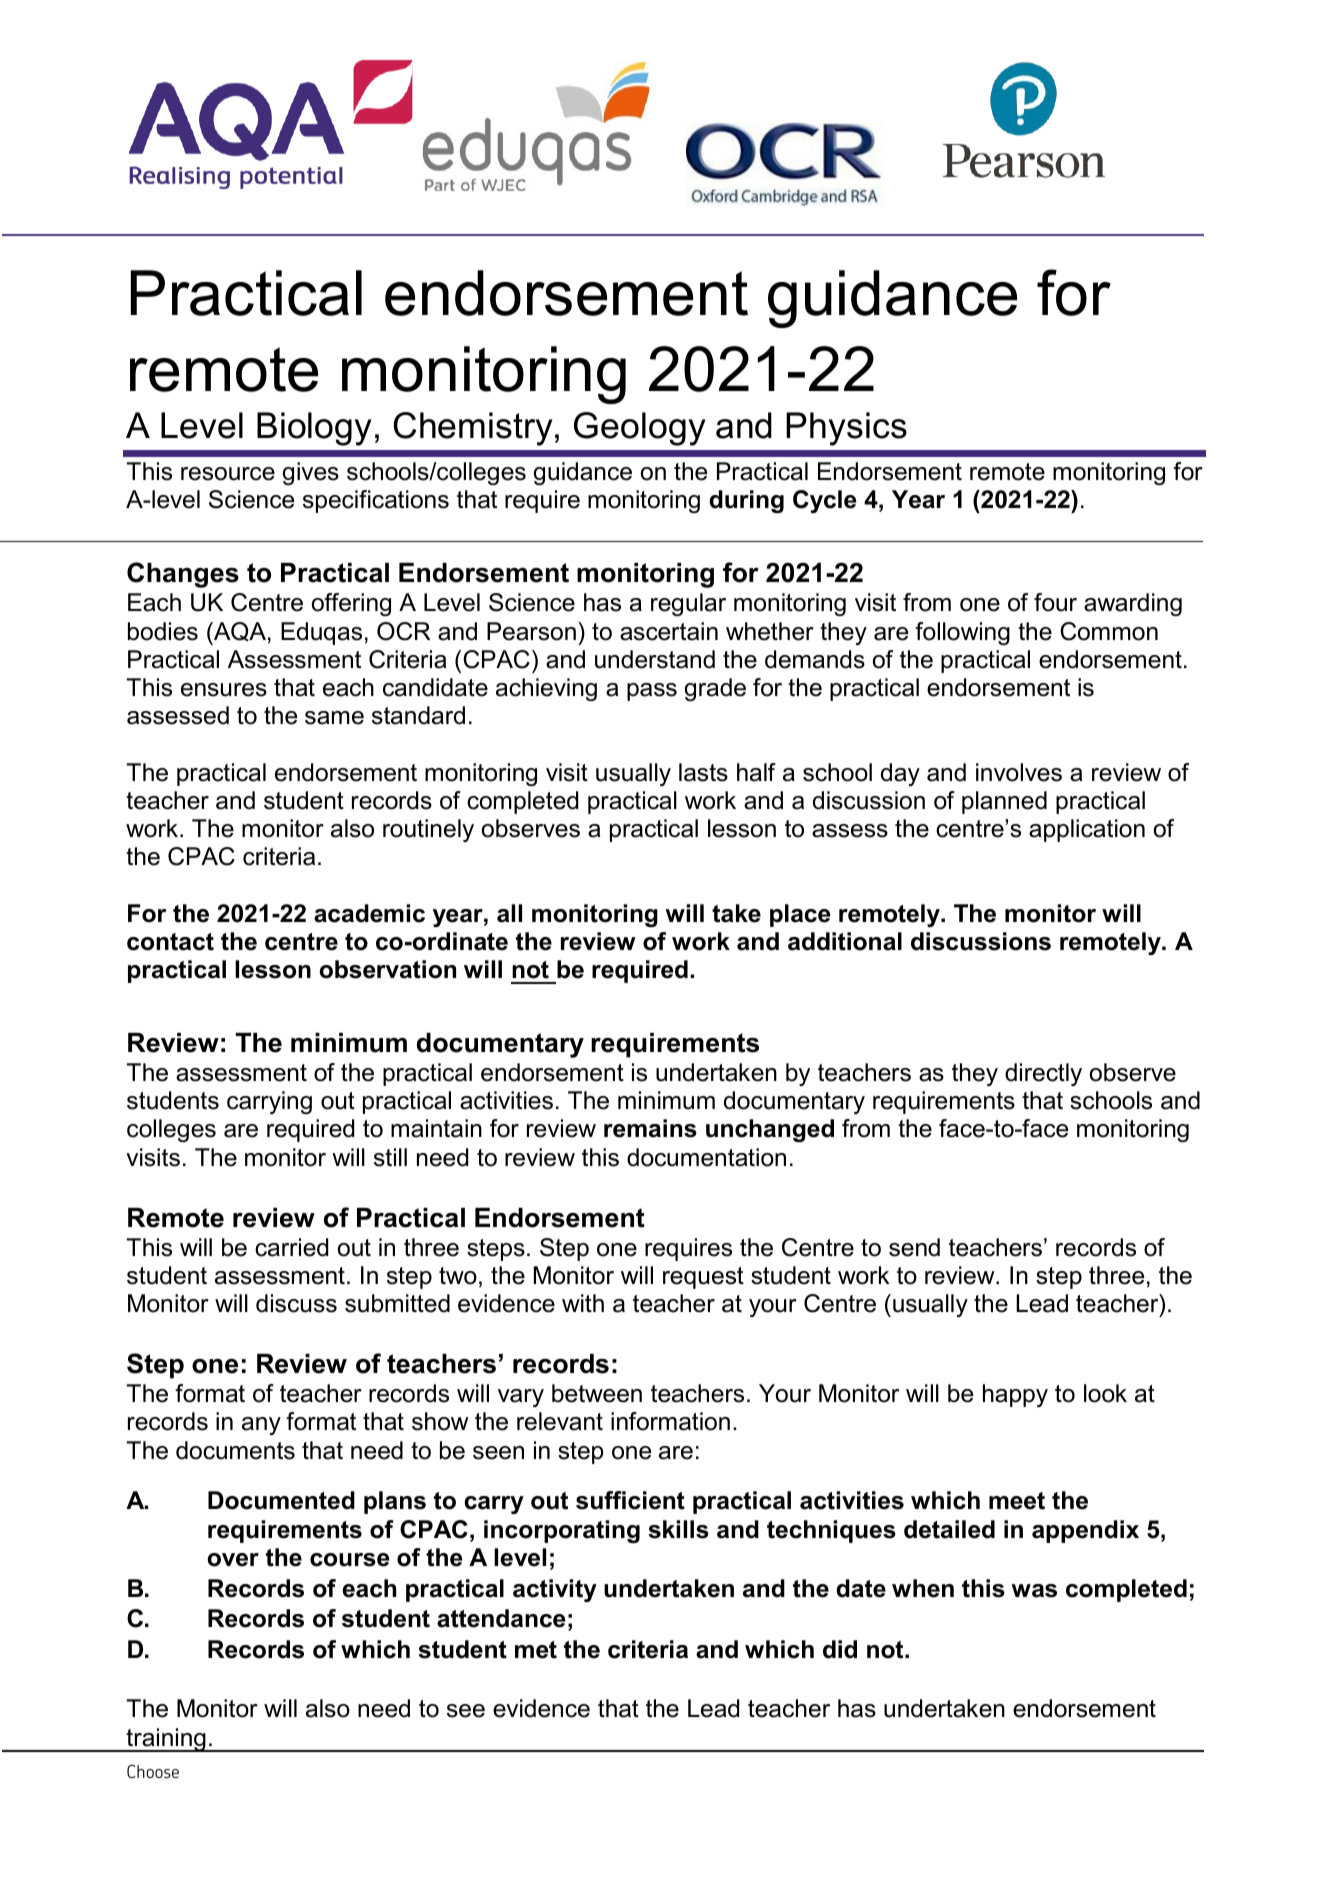 This screenshot has height=1880, width=1330. What do you see at coordinates (800, 915) in the screenshot?
I see `place` at bounding box center [800, 915].
